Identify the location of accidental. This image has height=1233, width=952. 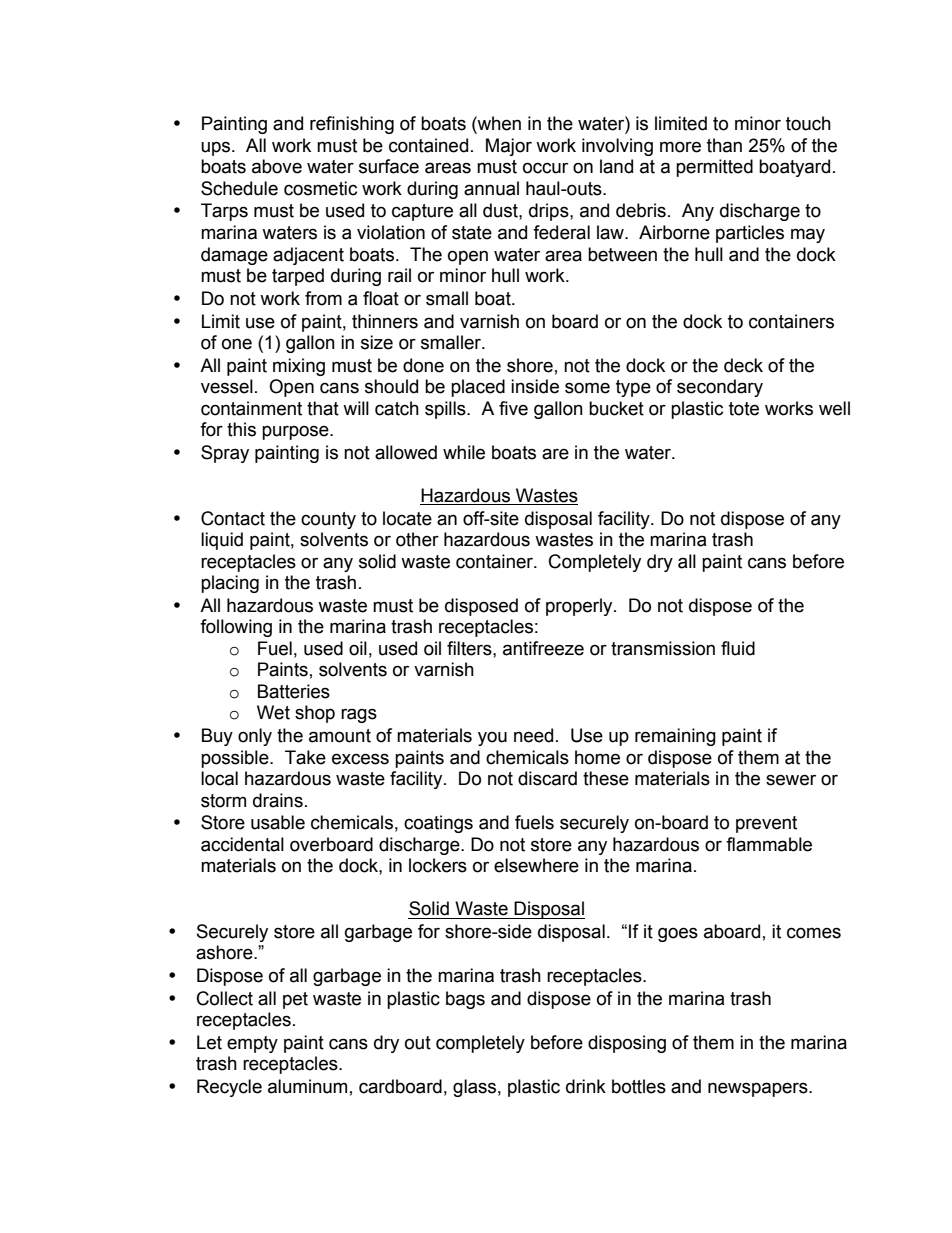
(242, 844).
